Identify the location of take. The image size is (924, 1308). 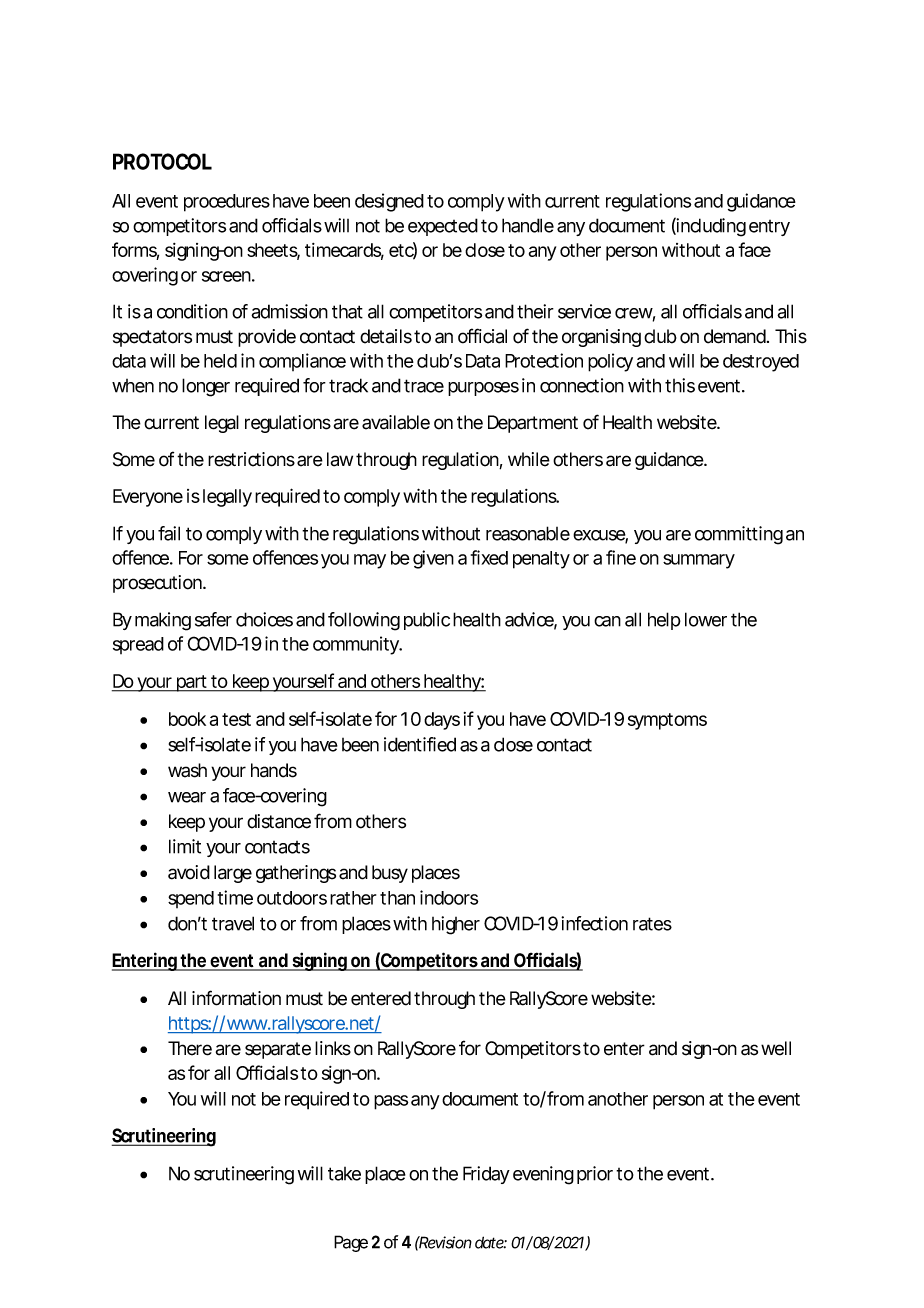
(344, 1174).
